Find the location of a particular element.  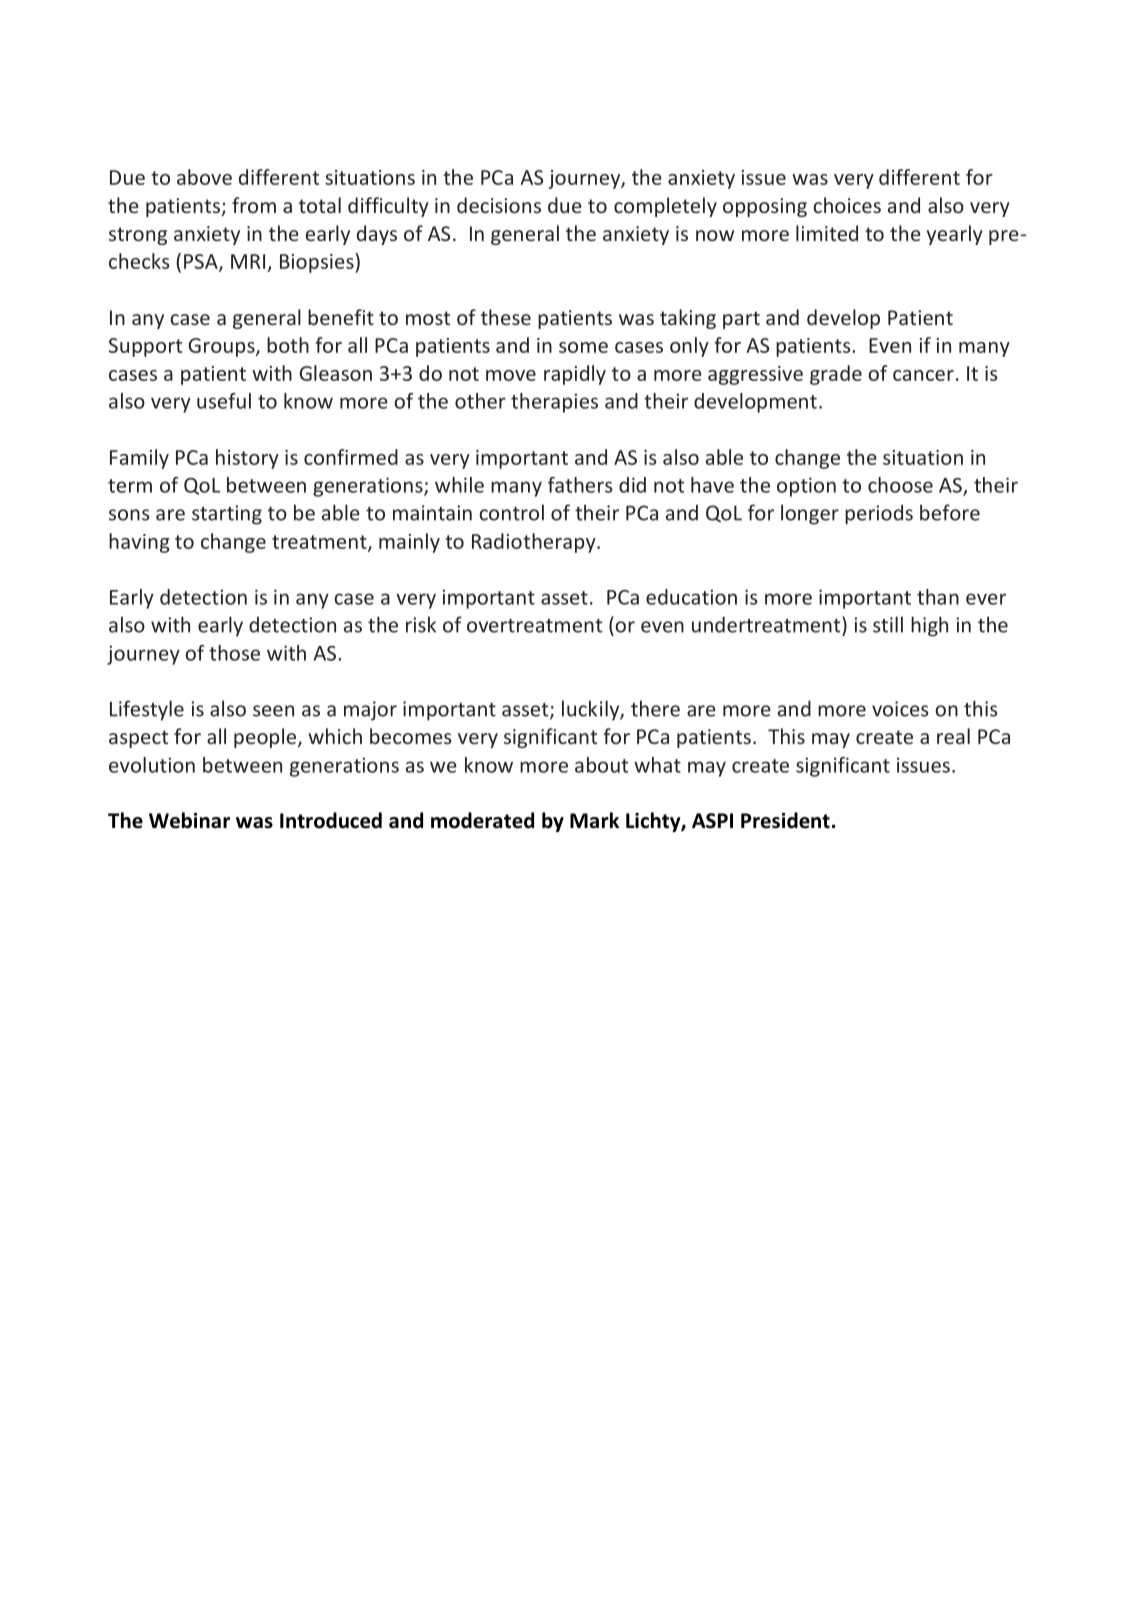

decisions is located at coordinates (499, 205).
